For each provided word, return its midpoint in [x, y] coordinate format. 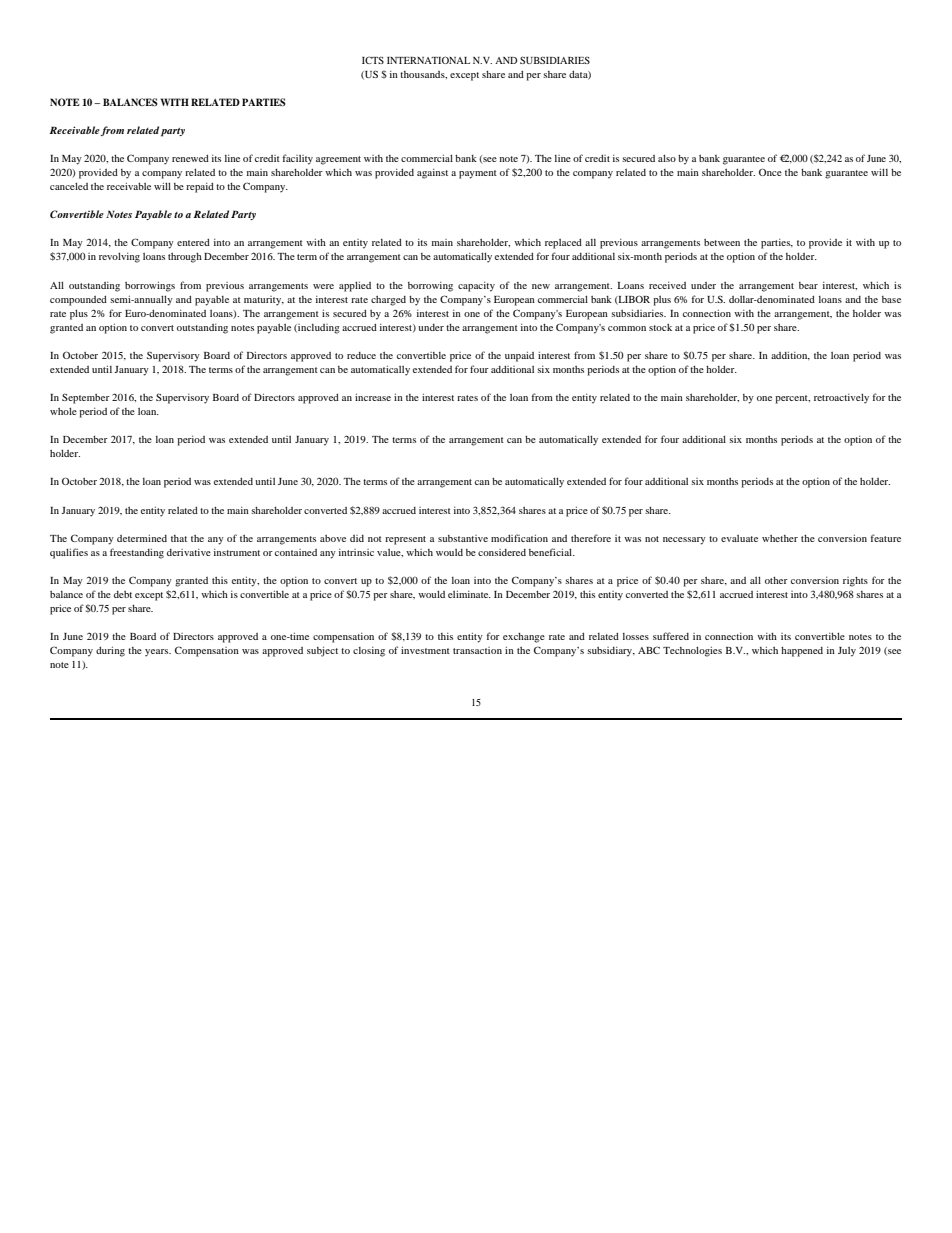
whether [780, 538]
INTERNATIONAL [428, 60]
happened [802, 652]
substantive [463, 538]
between [722, 242]
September [86, 398]
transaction [477, 650]
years [158, 653]
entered [193, 242]
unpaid [519, 356]
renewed [190, 158]
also [667, 158]
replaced [563, 244]
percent [792, 399]
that [179, 538]
